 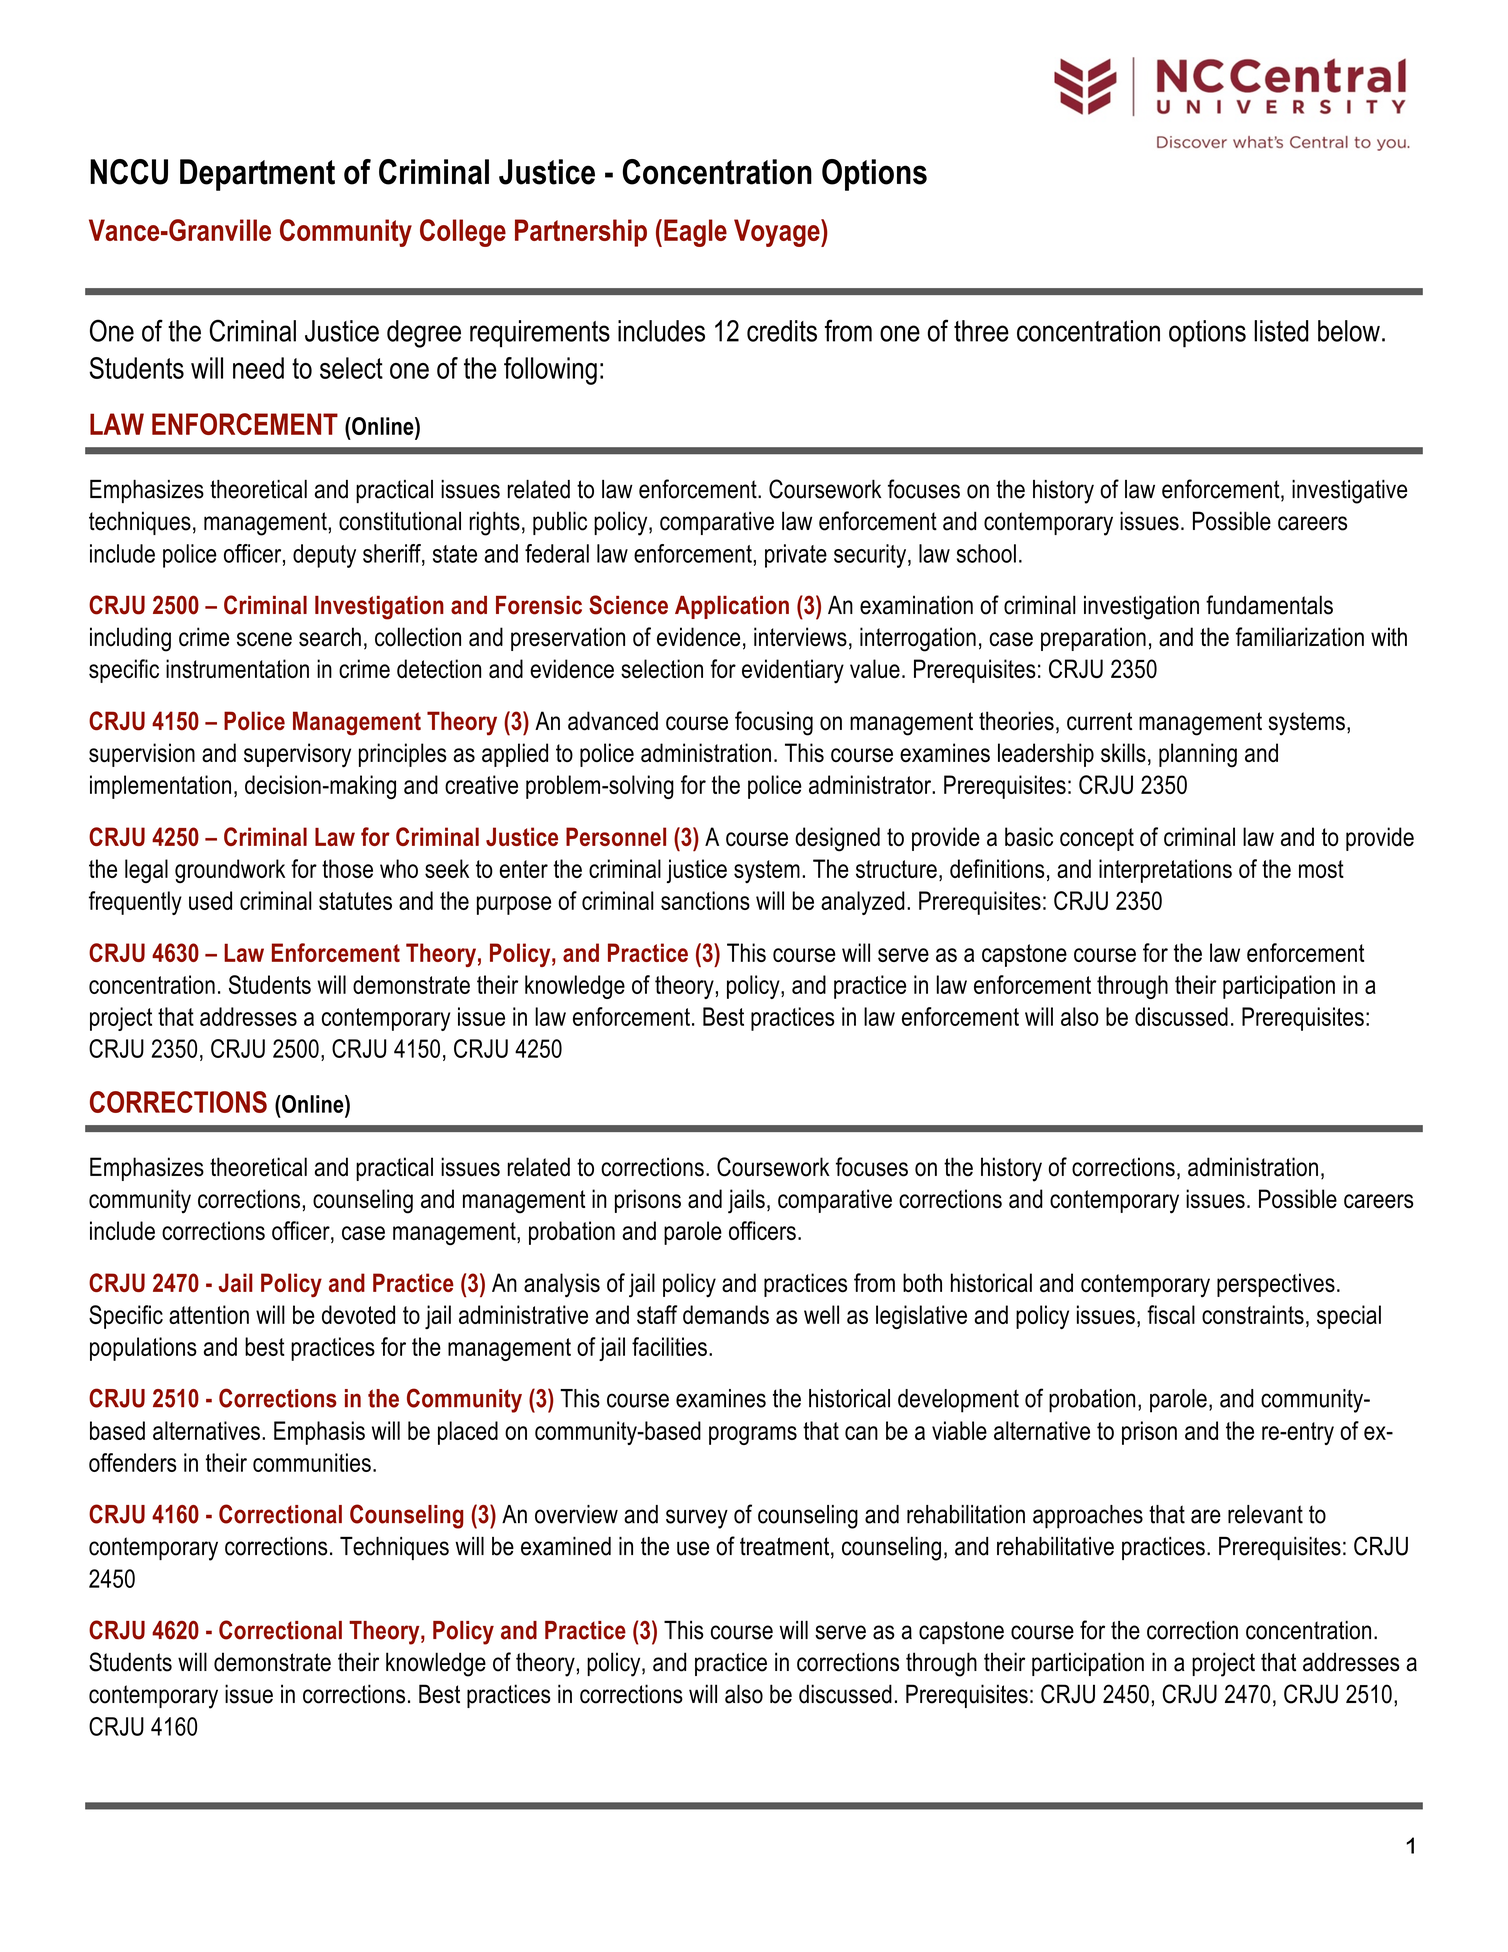 I want to click on interpretations, so click(x=1165, y=871).
